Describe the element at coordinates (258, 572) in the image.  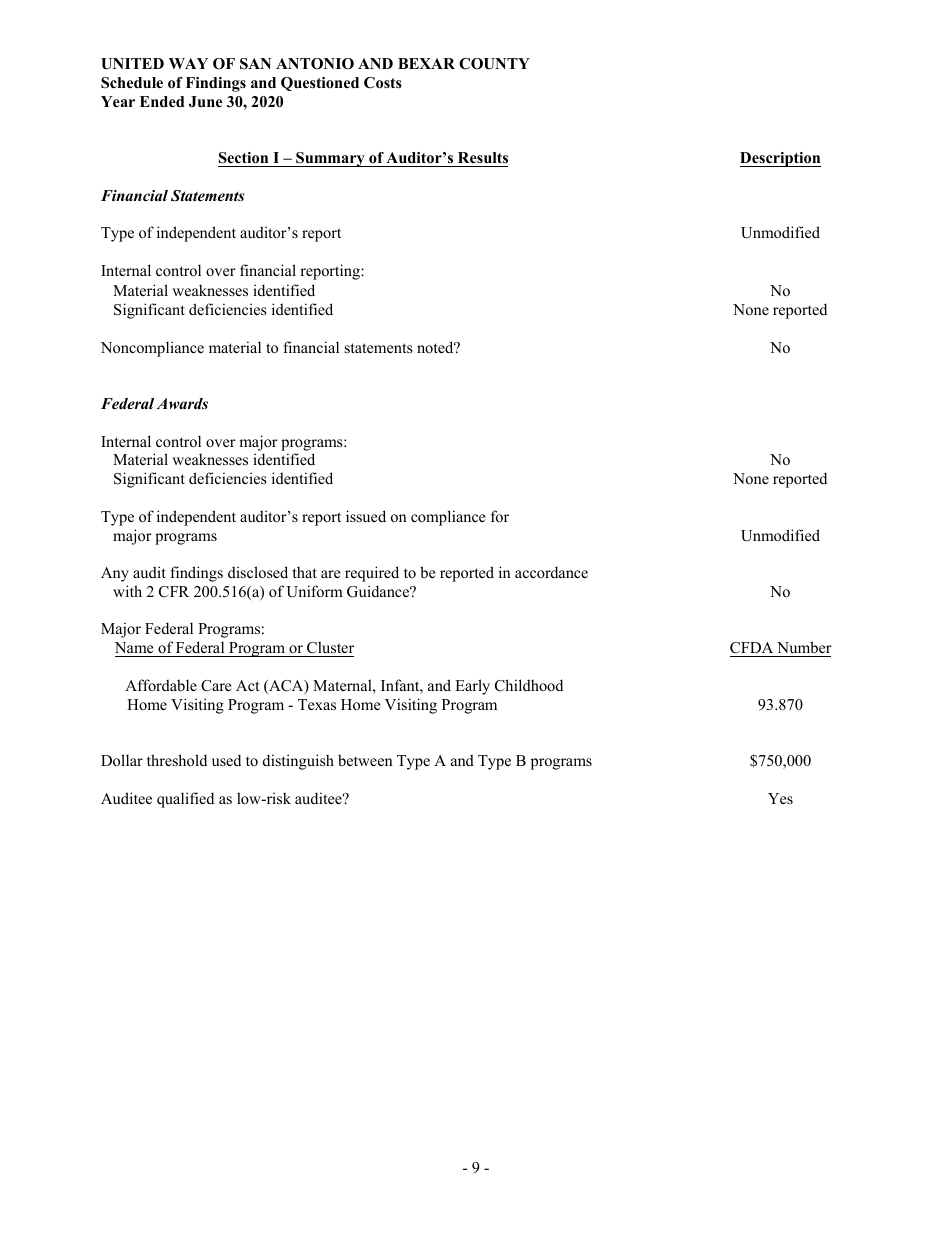
I see `disclosed` at that location.
